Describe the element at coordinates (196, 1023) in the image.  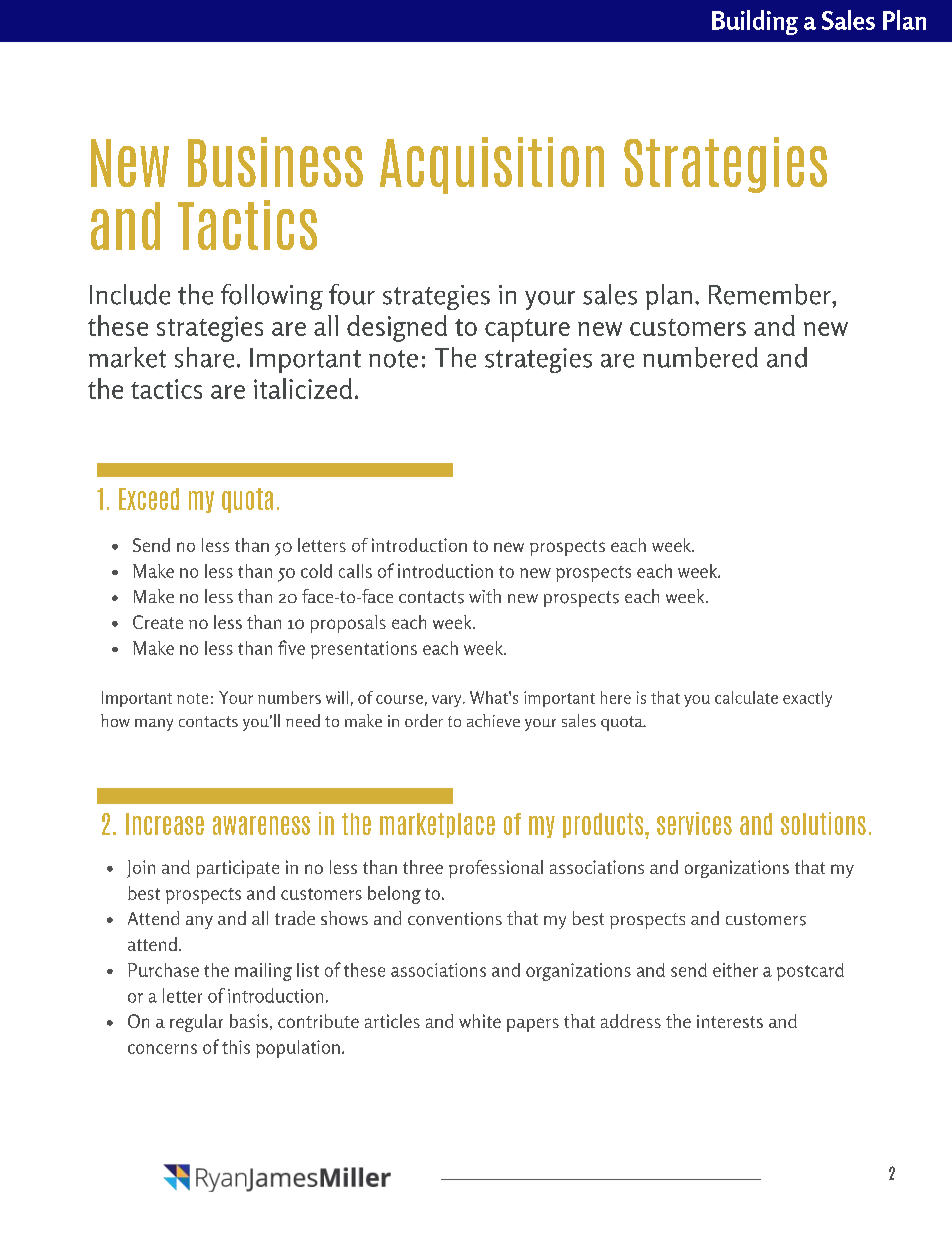
I see `regular` at that location.
